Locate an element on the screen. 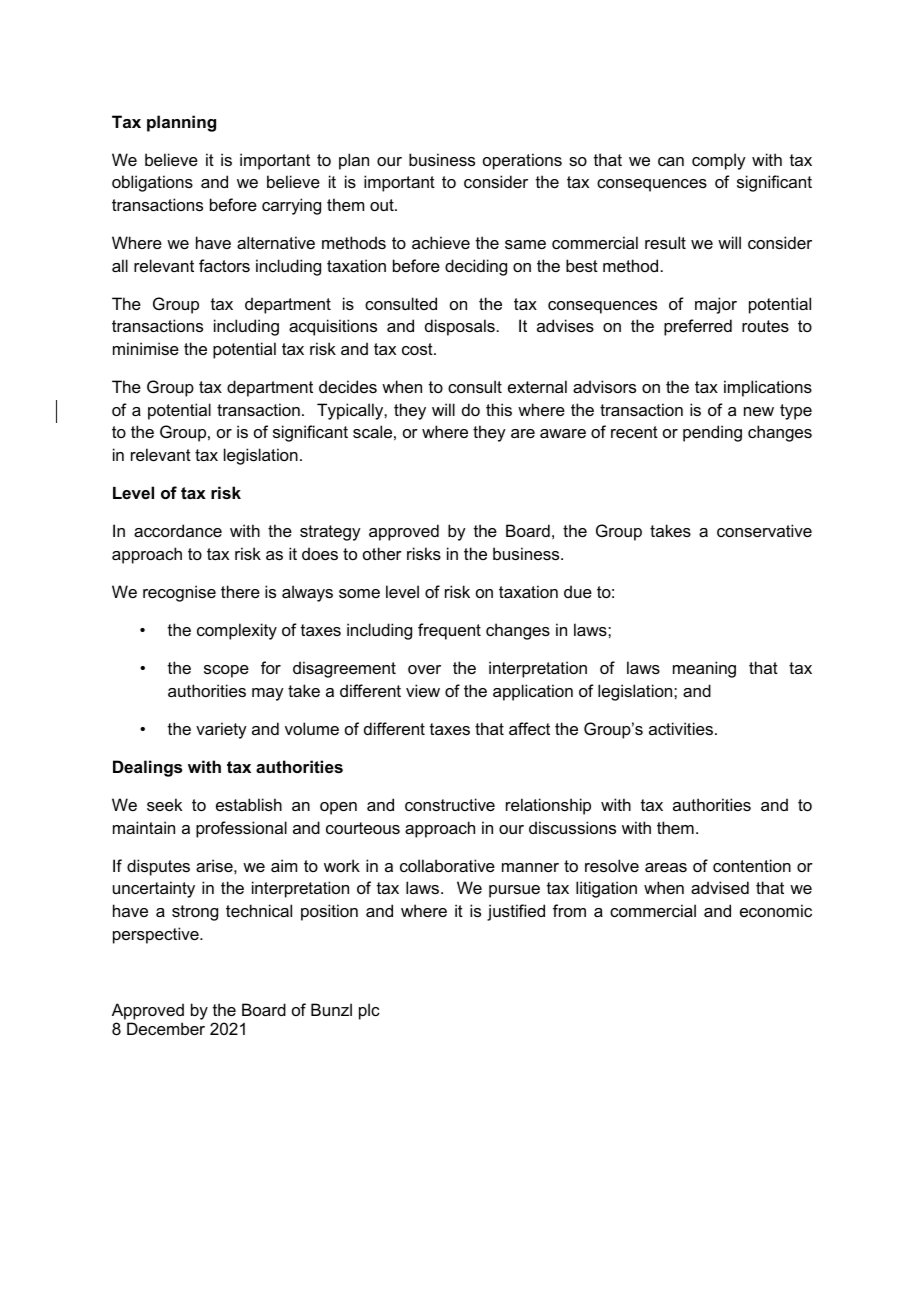 This screenshot has width=924, height=1308. comply is located at coordinates (719, 161).
